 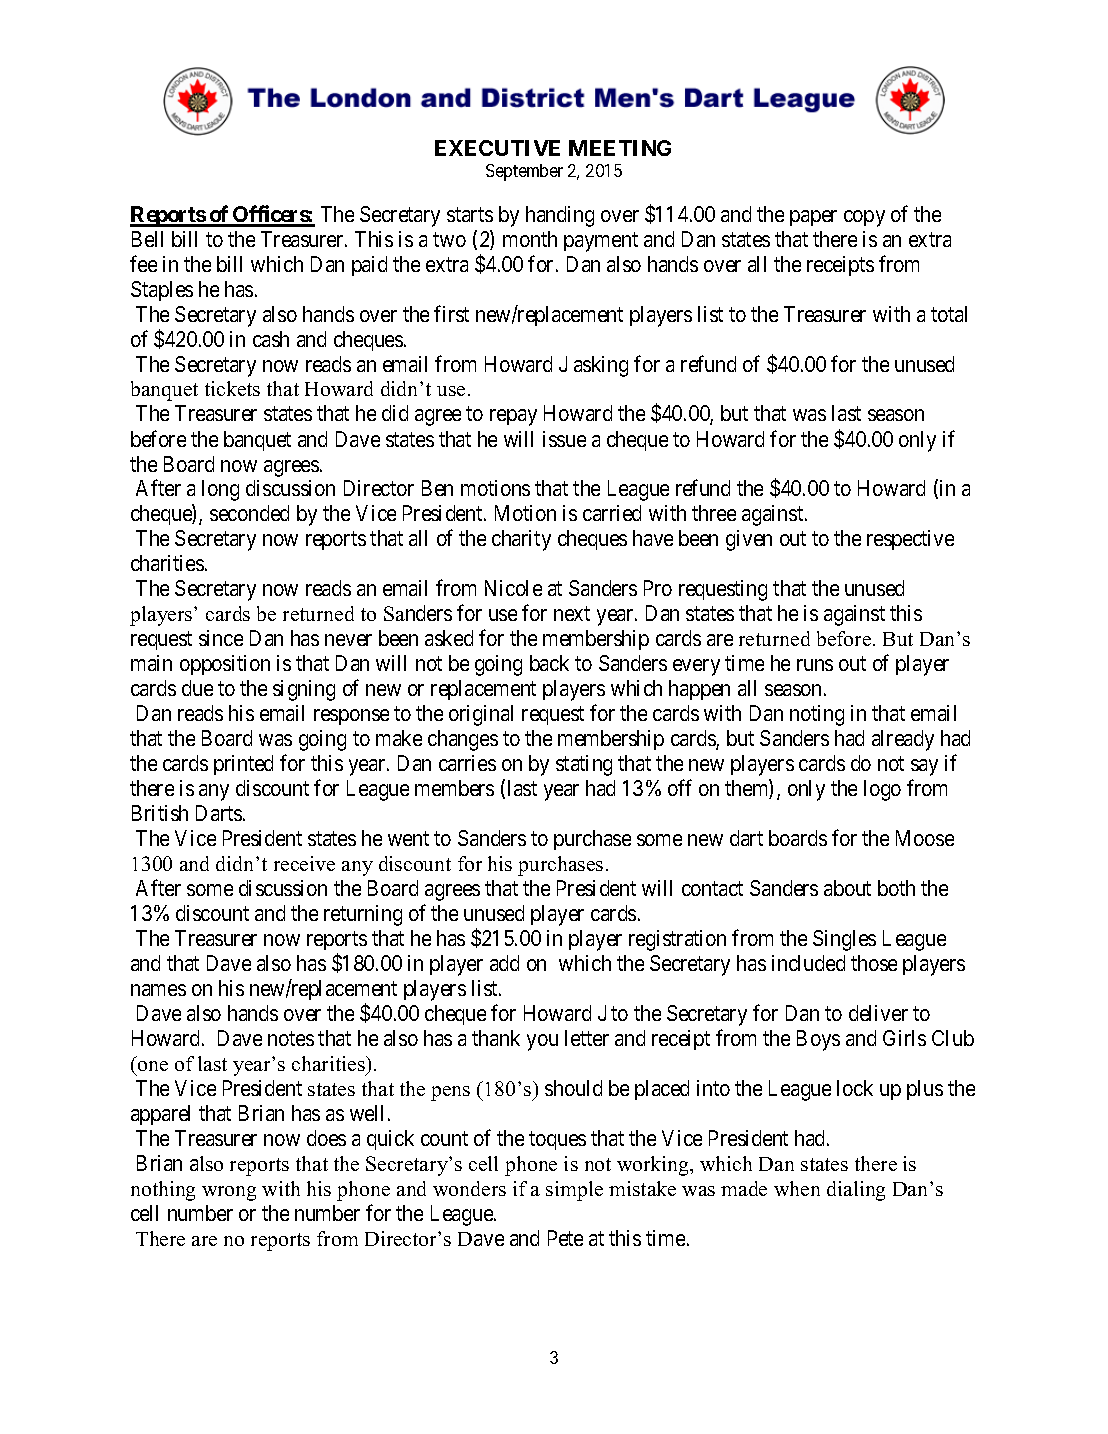 What do you see at coordinates (147, 239) in the image?
I see `Bell` at bounding box center [147, 239].
